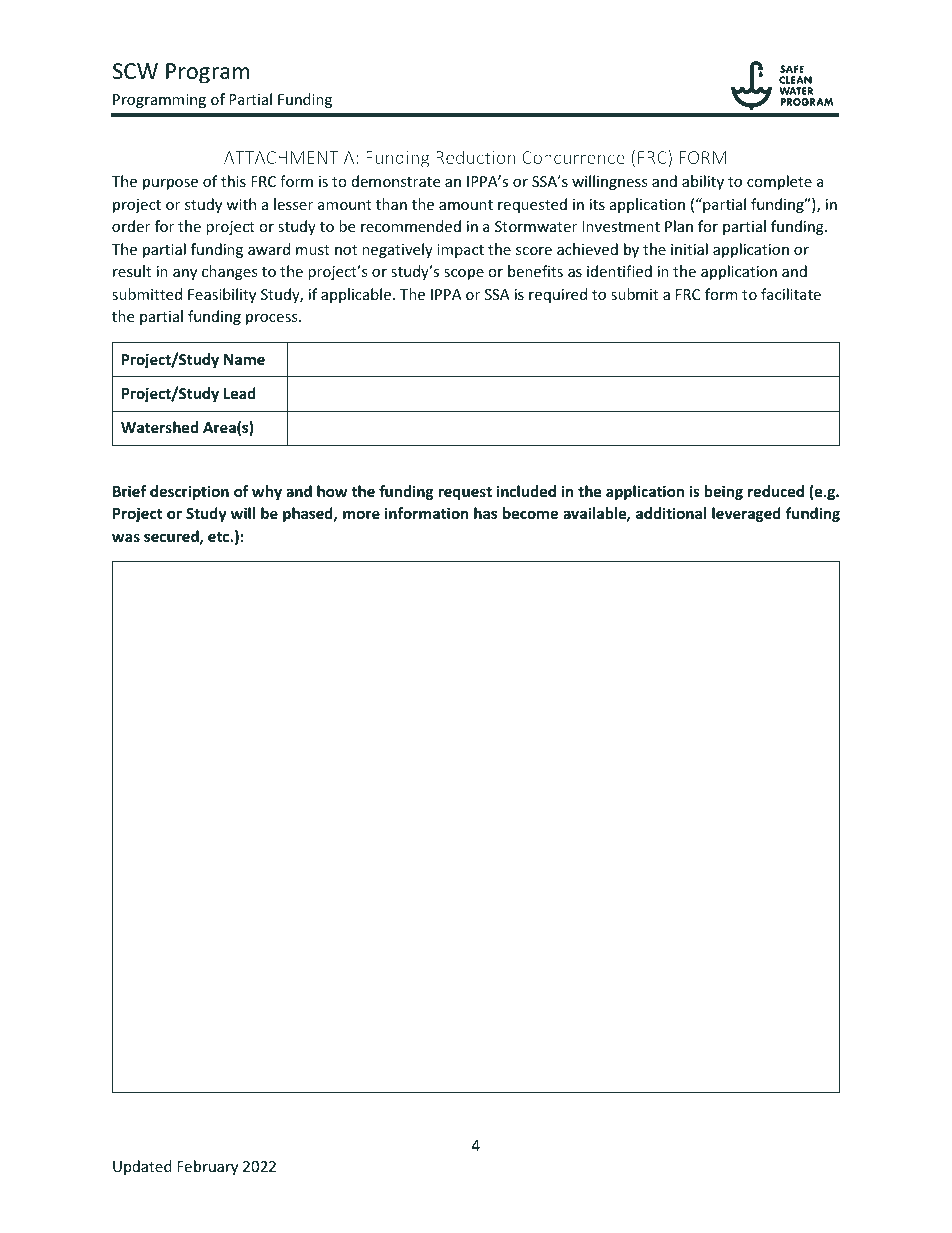 The image size is (952, 1233). I want to click on included, so click(526, 491).
